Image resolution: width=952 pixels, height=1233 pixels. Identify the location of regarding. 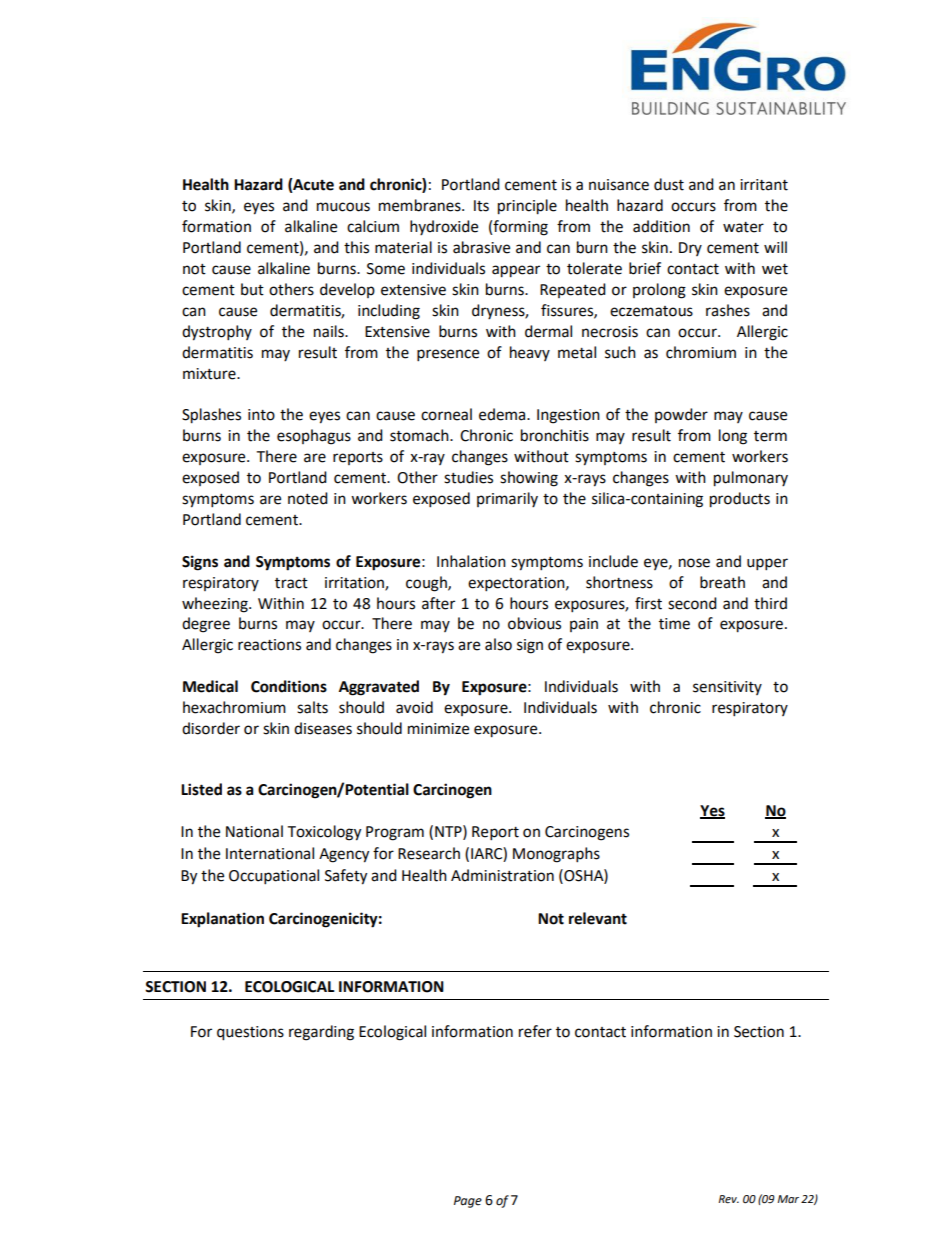
(321, 1033).
